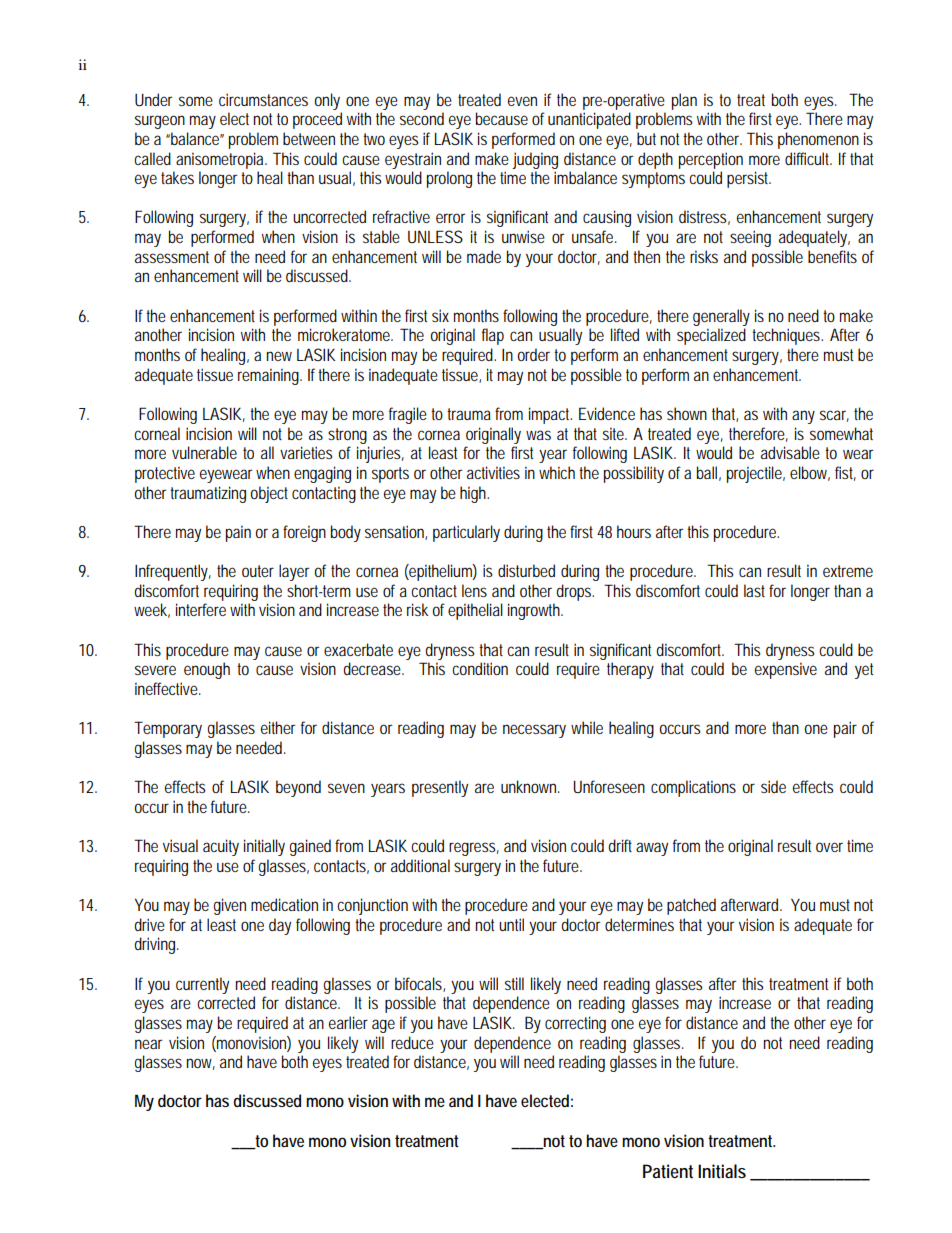 The image size is (952, 1233). What do you see at coordinates (149, 1044) in the page?
I see `near` at bounding box center [149, 1044].
